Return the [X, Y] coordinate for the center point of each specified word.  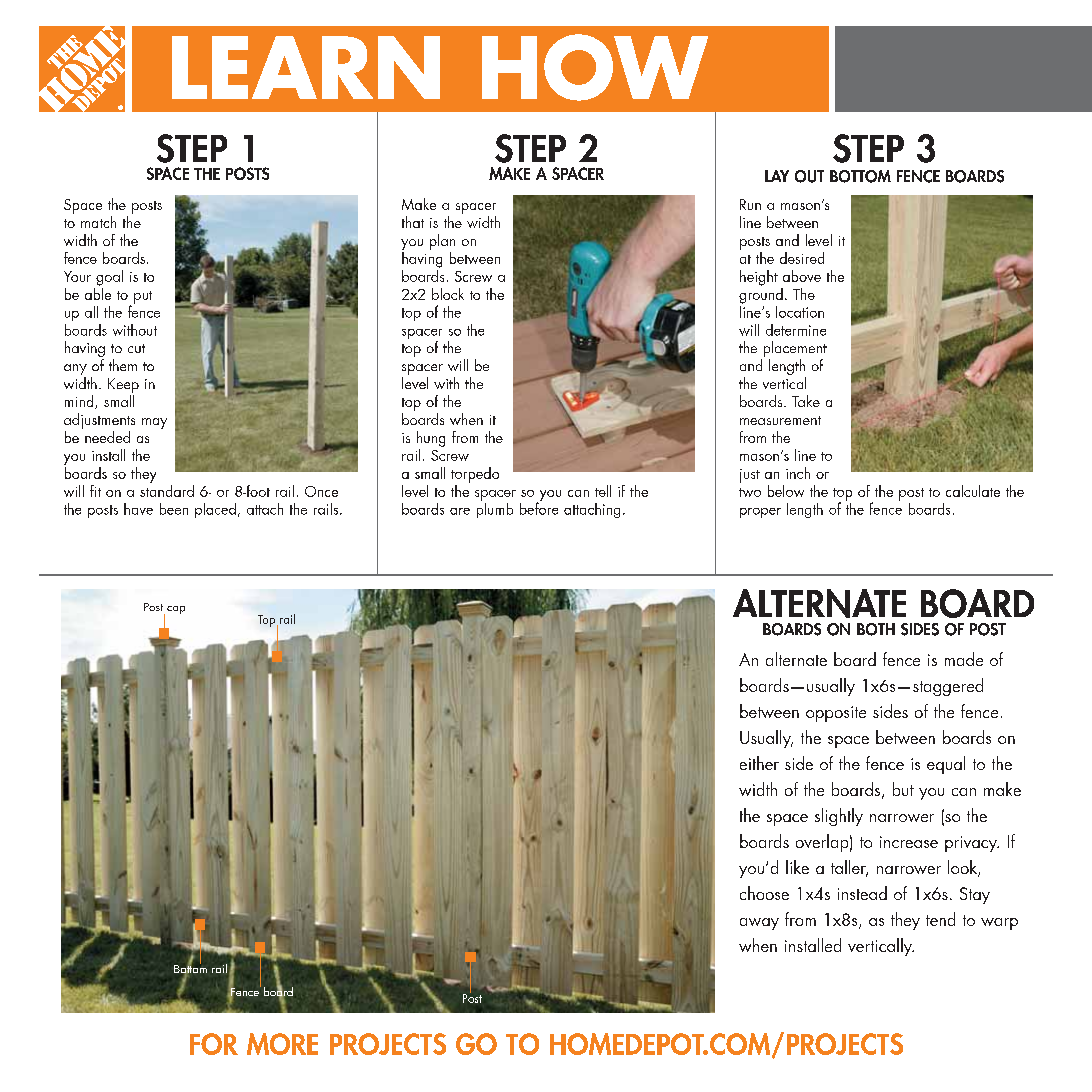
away [759, 924]
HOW [595, 67]
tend [940, 919]
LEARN [306, 67]
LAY [777, 176]
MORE [282, 1044]
